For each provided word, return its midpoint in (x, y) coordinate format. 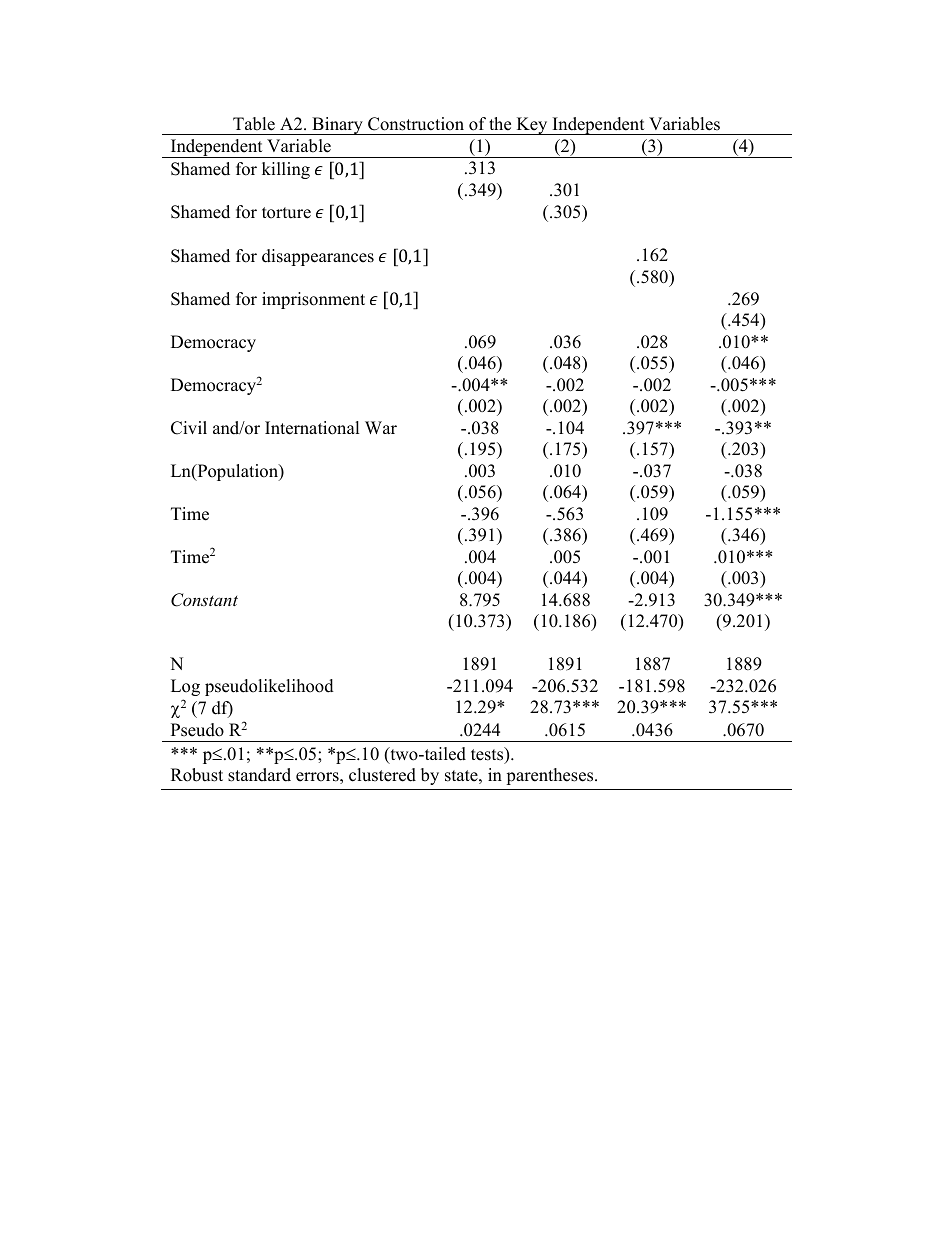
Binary (337, 126)
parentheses (551, 776)
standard (259, 775)
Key (532, 126)
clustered (382, 775)
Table (254, 124)
